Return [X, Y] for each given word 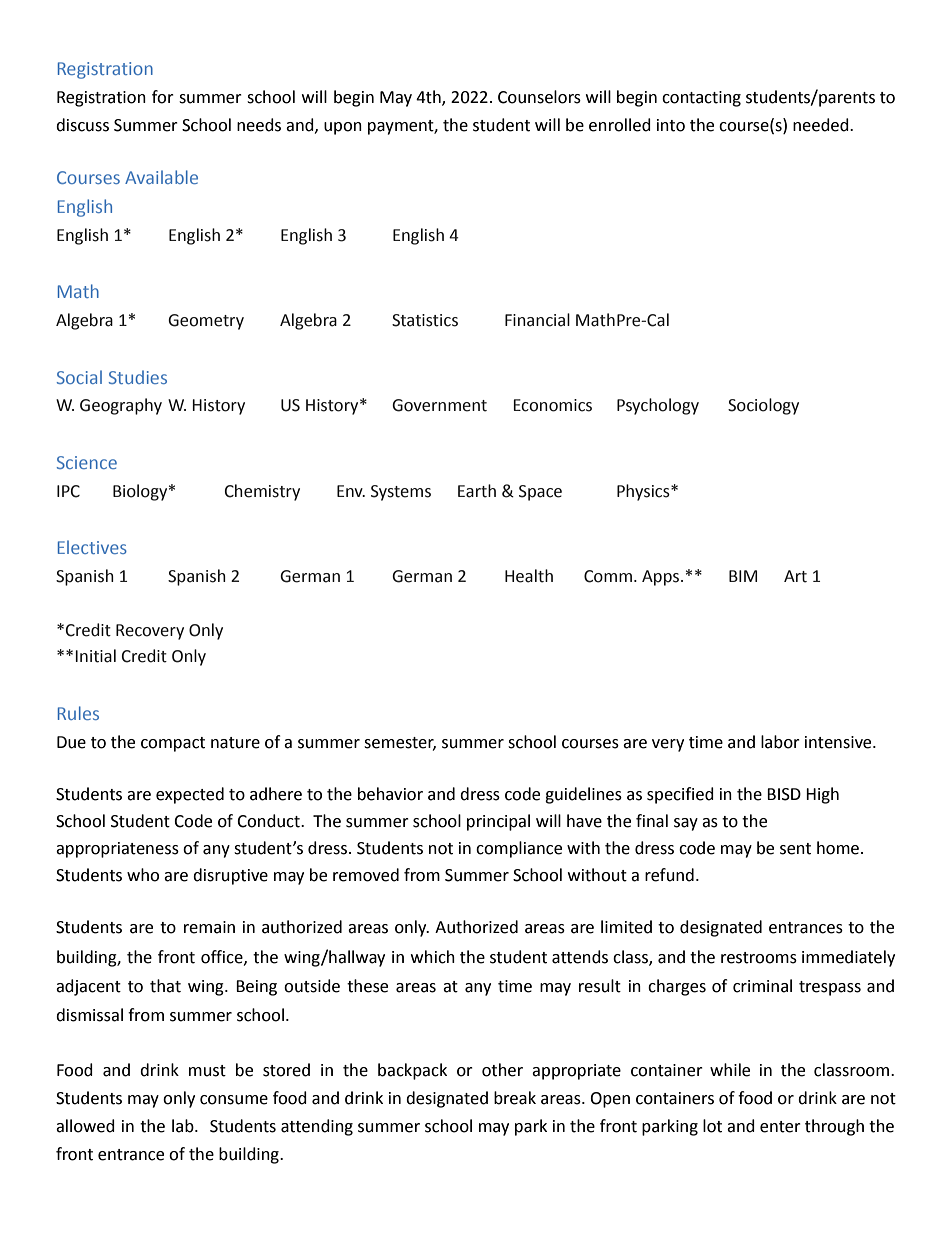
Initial [95, 656]
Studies [138, 377]
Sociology [763, 406]
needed [822, 125]
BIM [743, 576]
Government [439, 405]
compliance [519, 849]
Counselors [539, 97]
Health [529, 576]
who [143, 875]
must [207, 1071]
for [163, 97]
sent [795, 849]
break [515, 1098]
